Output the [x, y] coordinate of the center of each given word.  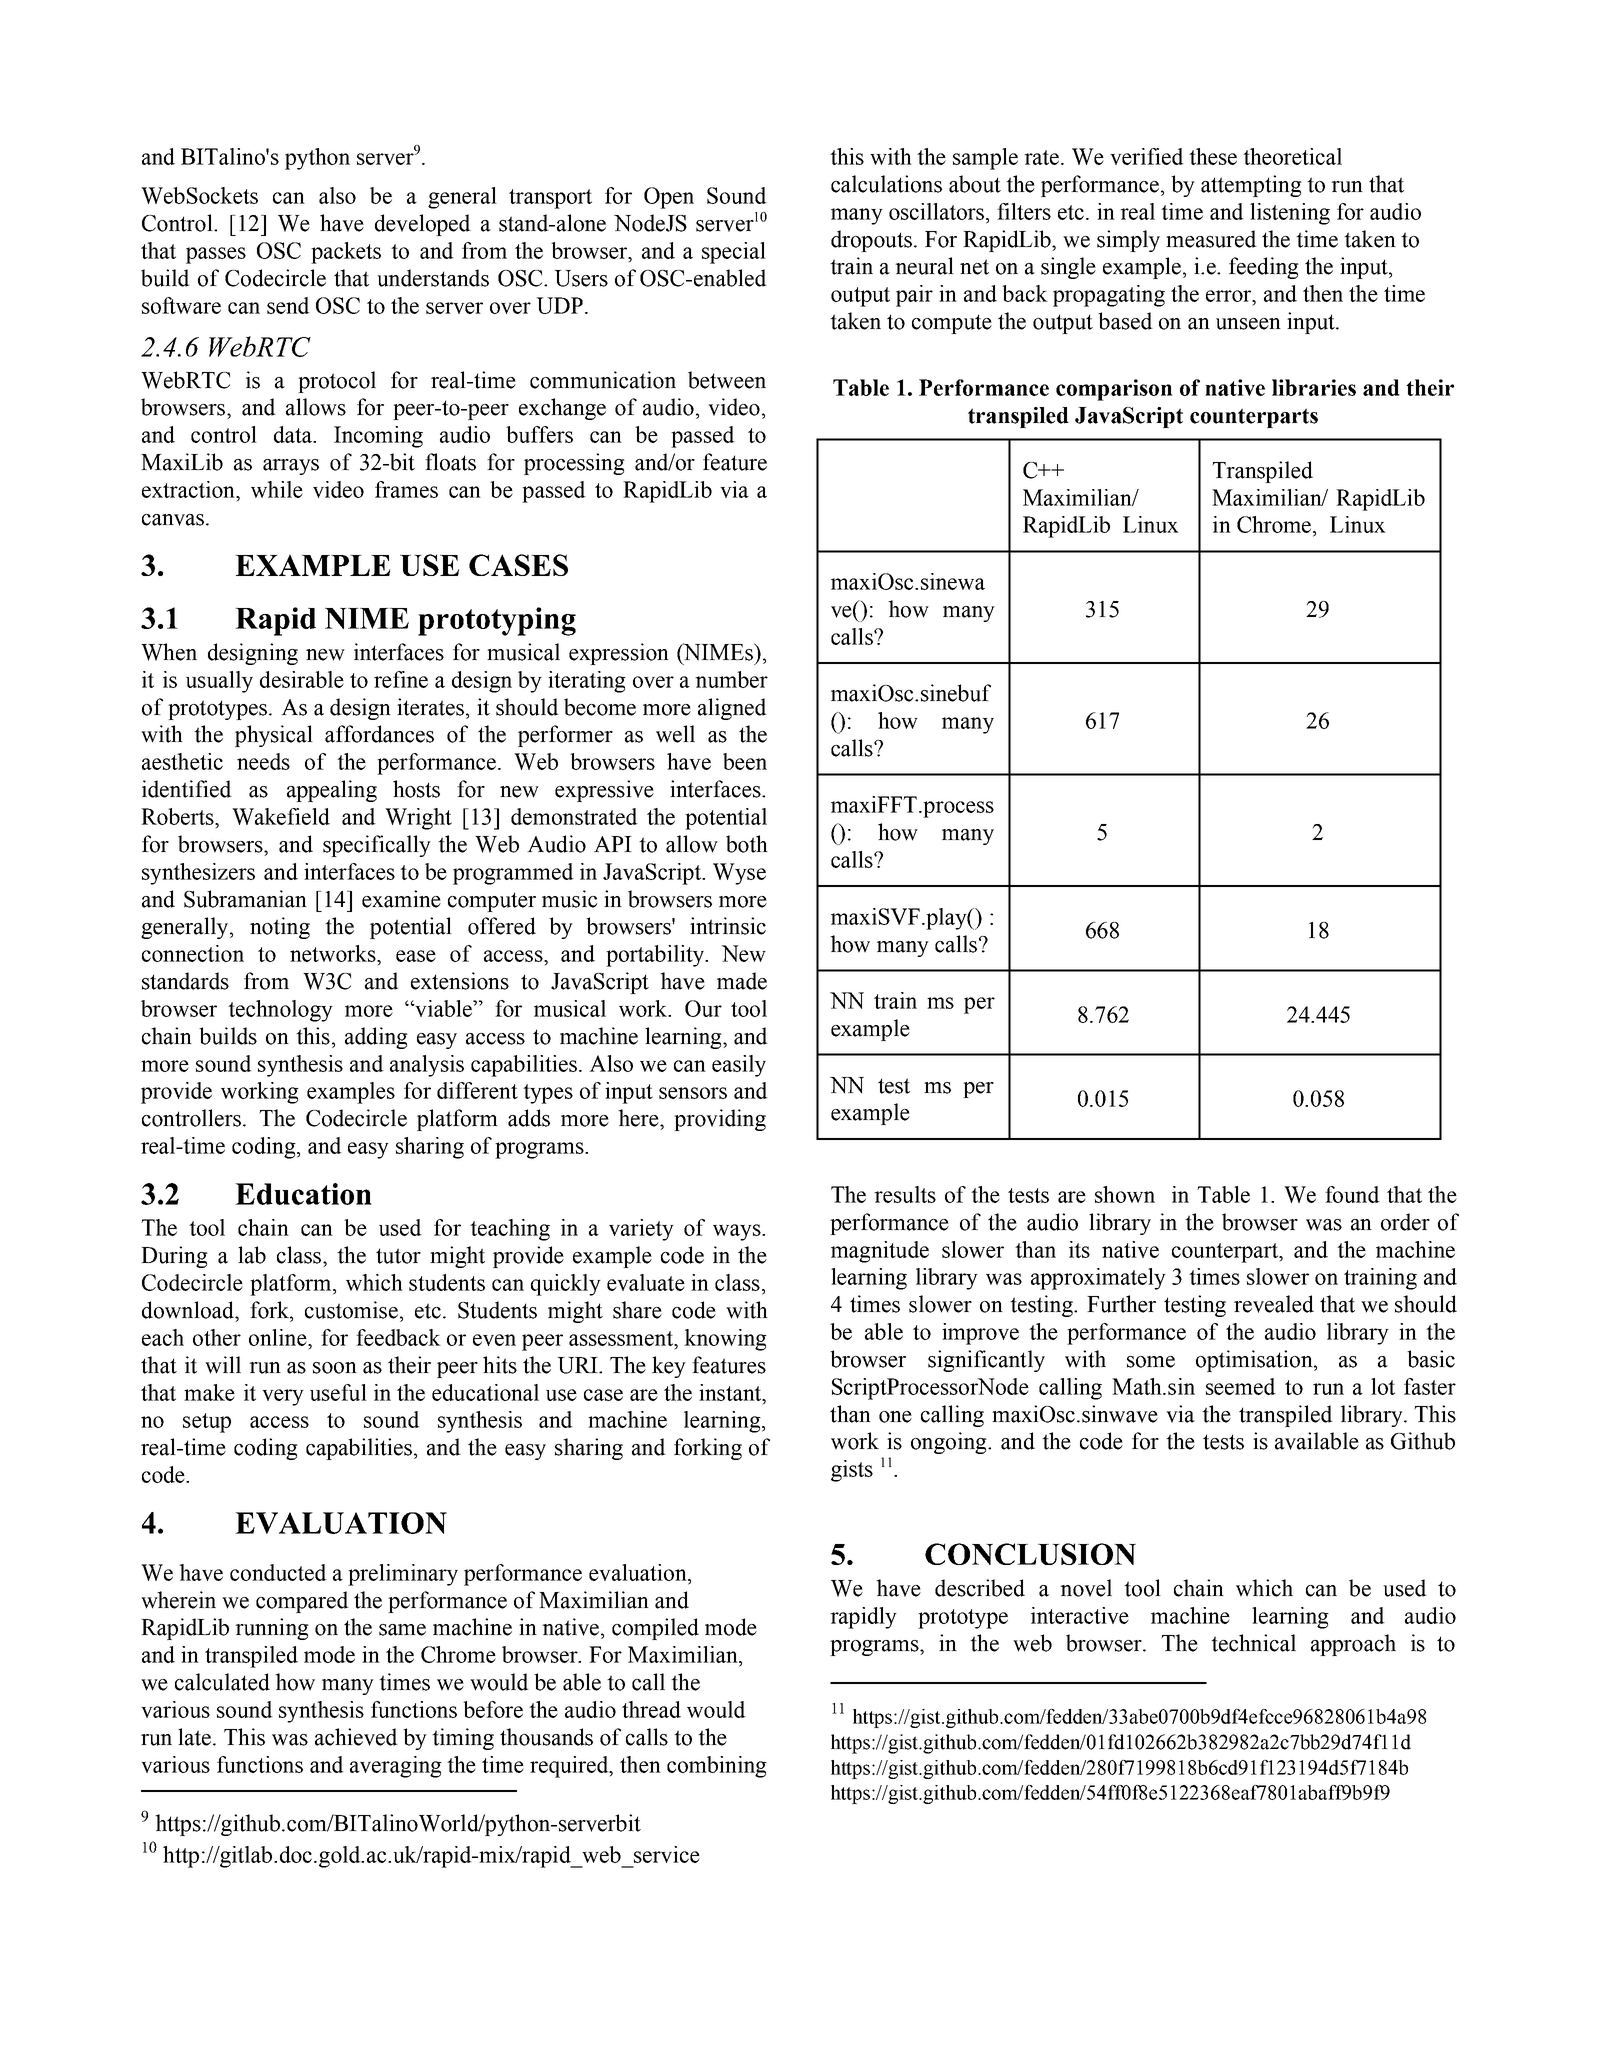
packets [346, 253]
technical [1253, 1643]
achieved [356, 1737]
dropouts [871, 241]
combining [717, 1767]
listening [1290, 214]
